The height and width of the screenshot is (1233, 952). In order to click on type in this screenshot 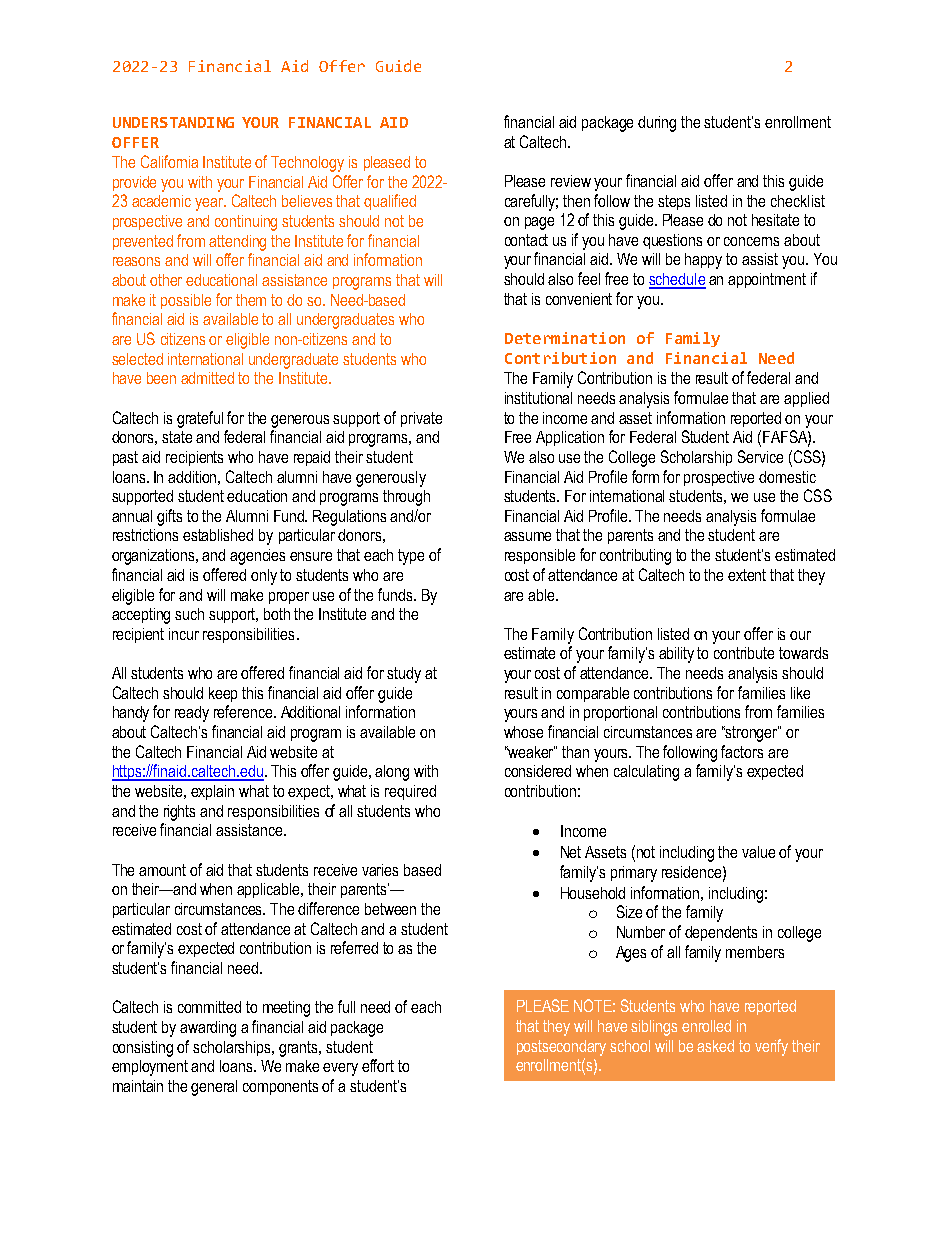, I will do `click(411, 557)`.
